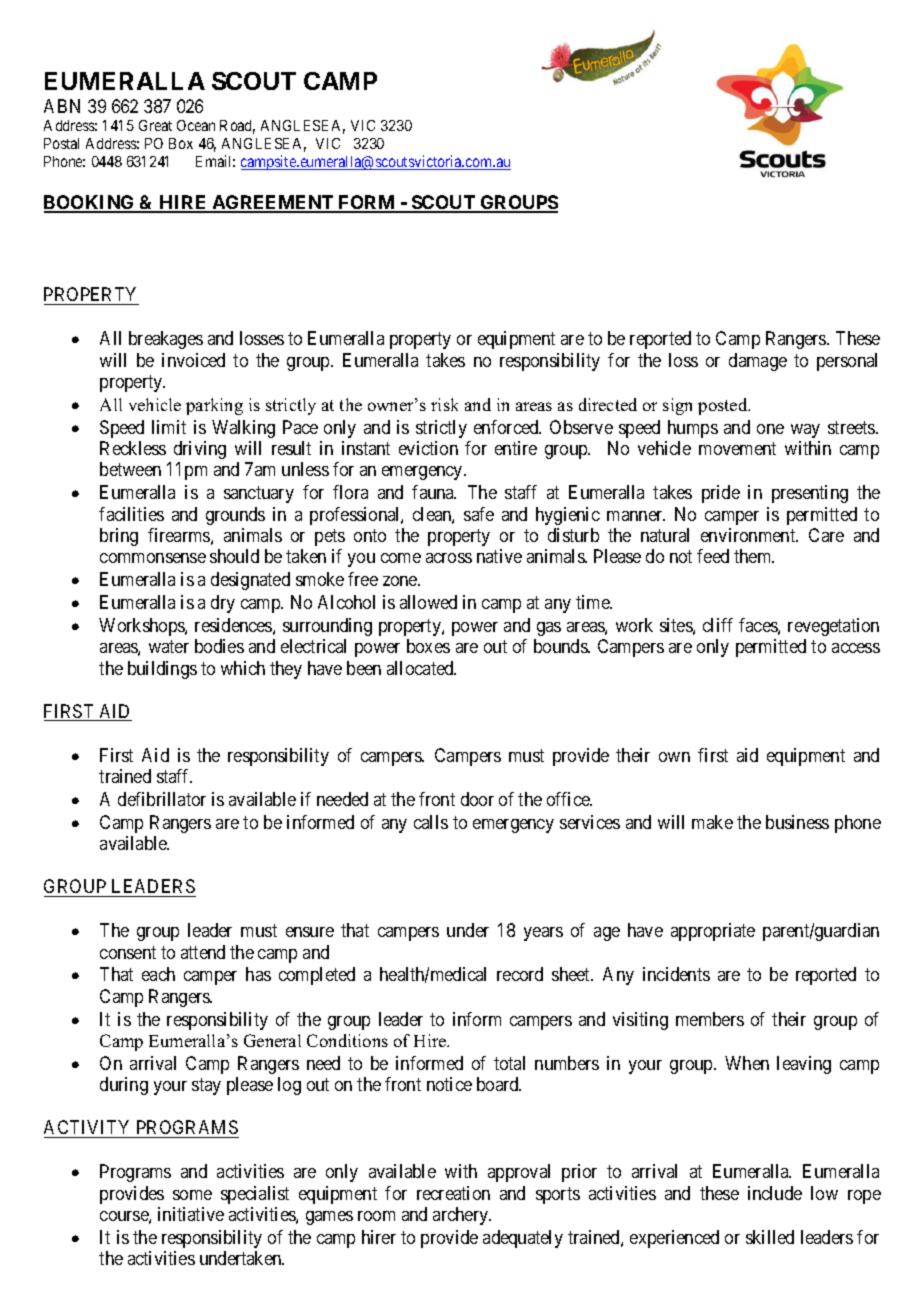 Image resolution: width=924 pixels, height=1307 pixels. Describe the element at coordinates (421, 668) in the screenshot. I see `allocated` at that location.
